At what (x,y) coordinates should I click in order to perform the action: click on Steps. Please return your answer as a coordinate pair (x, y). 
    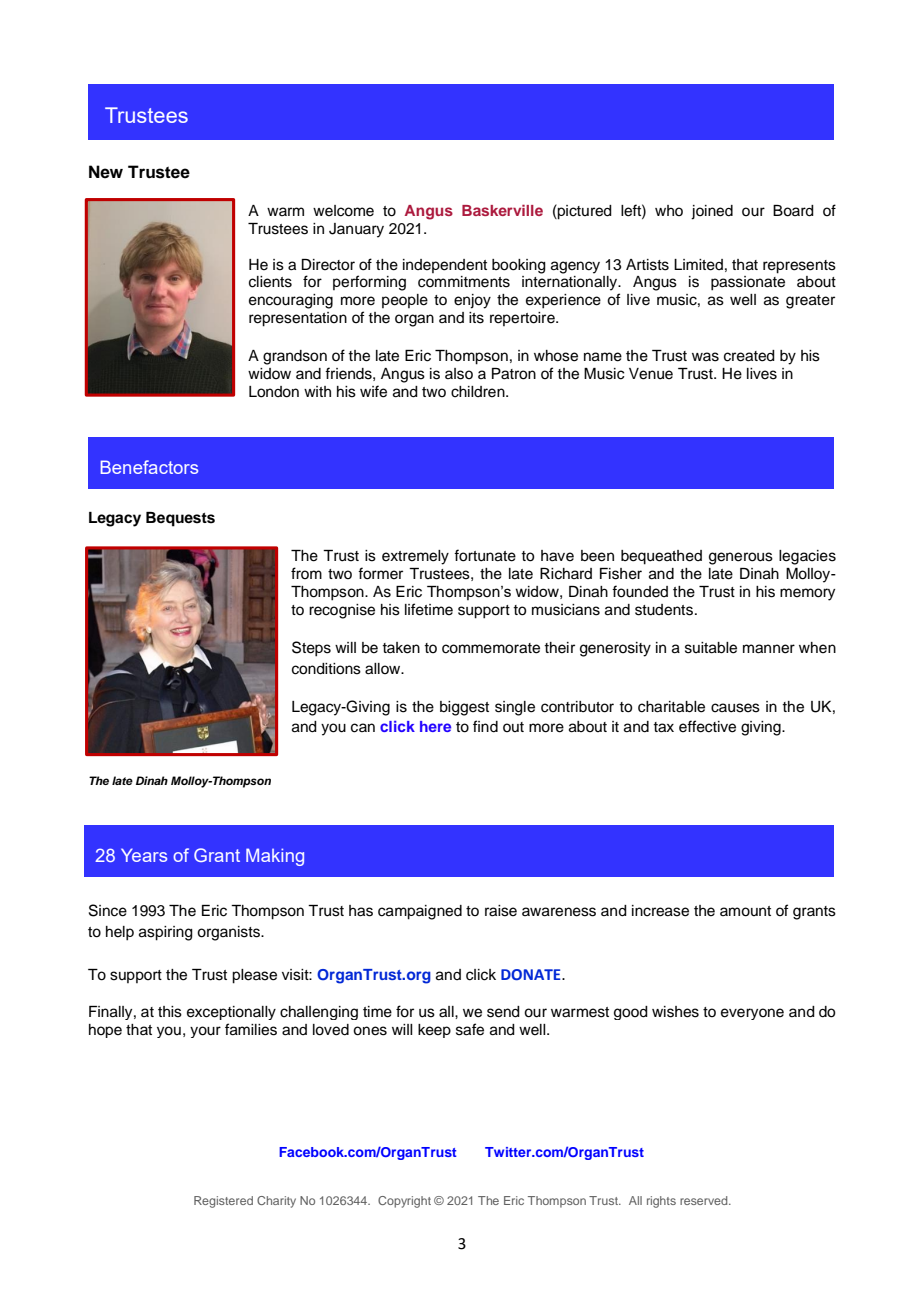
    Looking at the image, I should click on (311, 649).
